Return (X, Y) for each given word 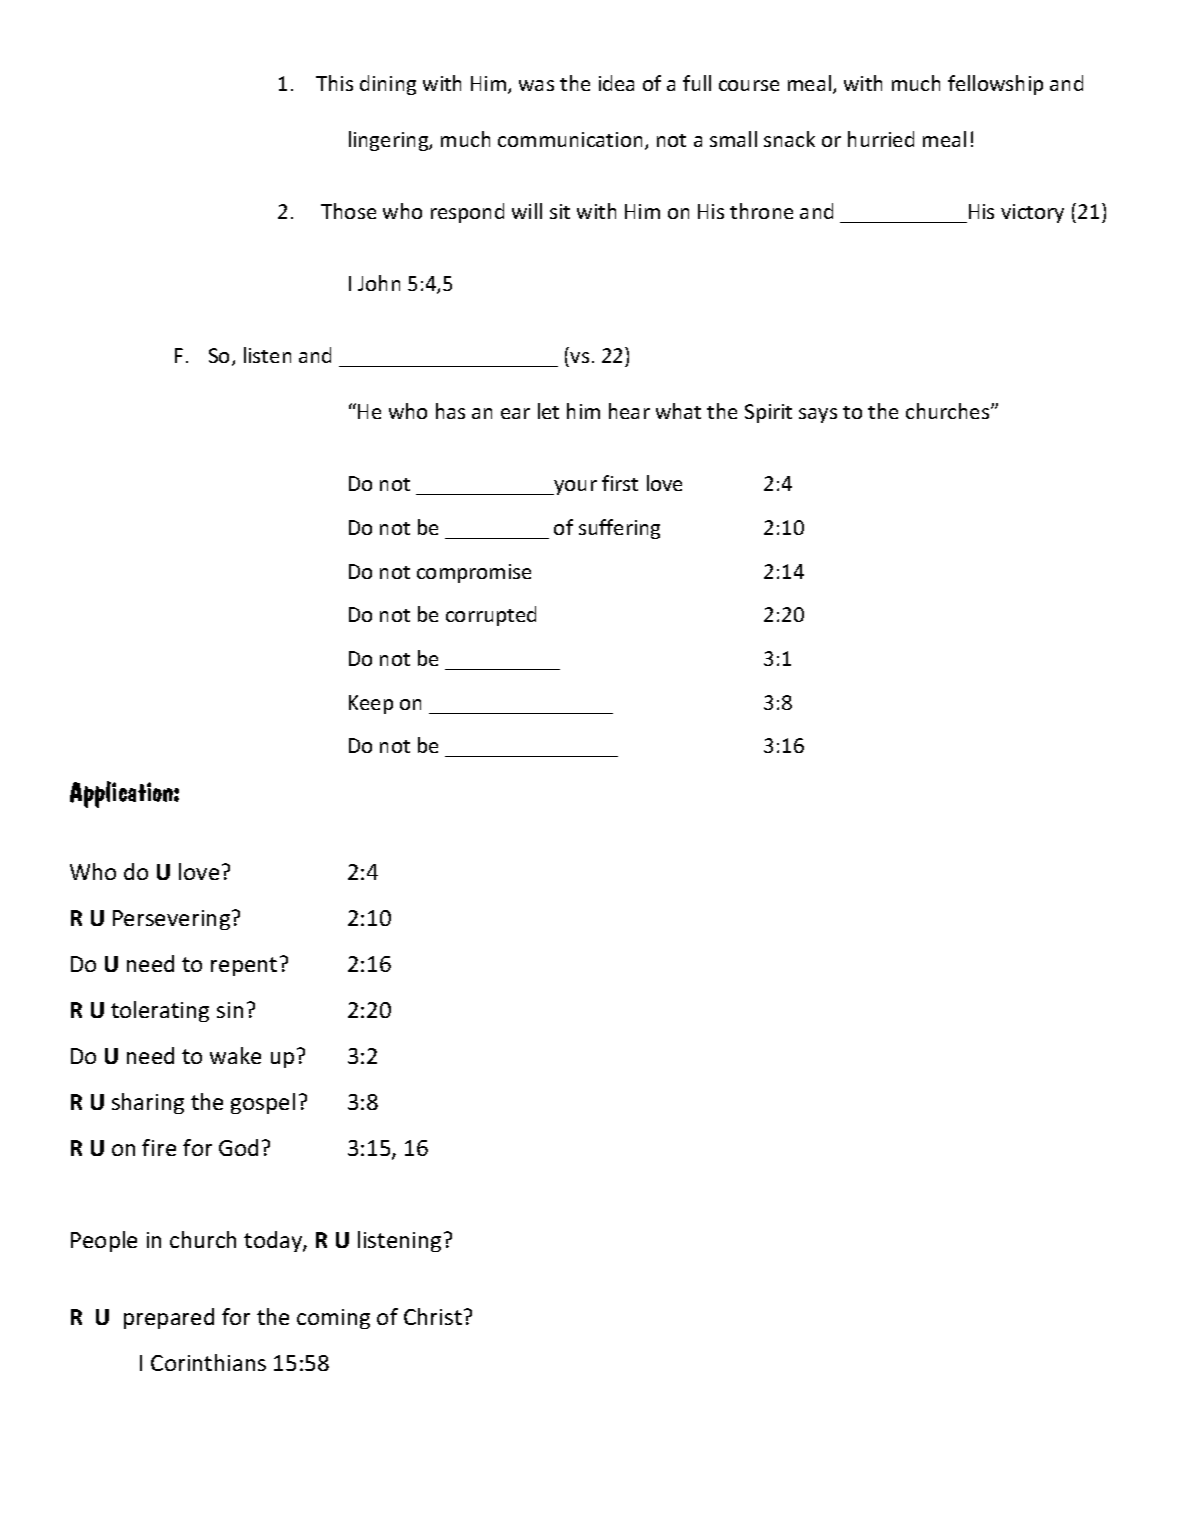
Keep (371, 704)
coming (333, 1319)
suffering (619, 529)
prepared (169, 1318)
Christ (433, 1316)
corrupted (491, 616)
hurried (881, 139)
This (334, 83)
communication (570, 139)
